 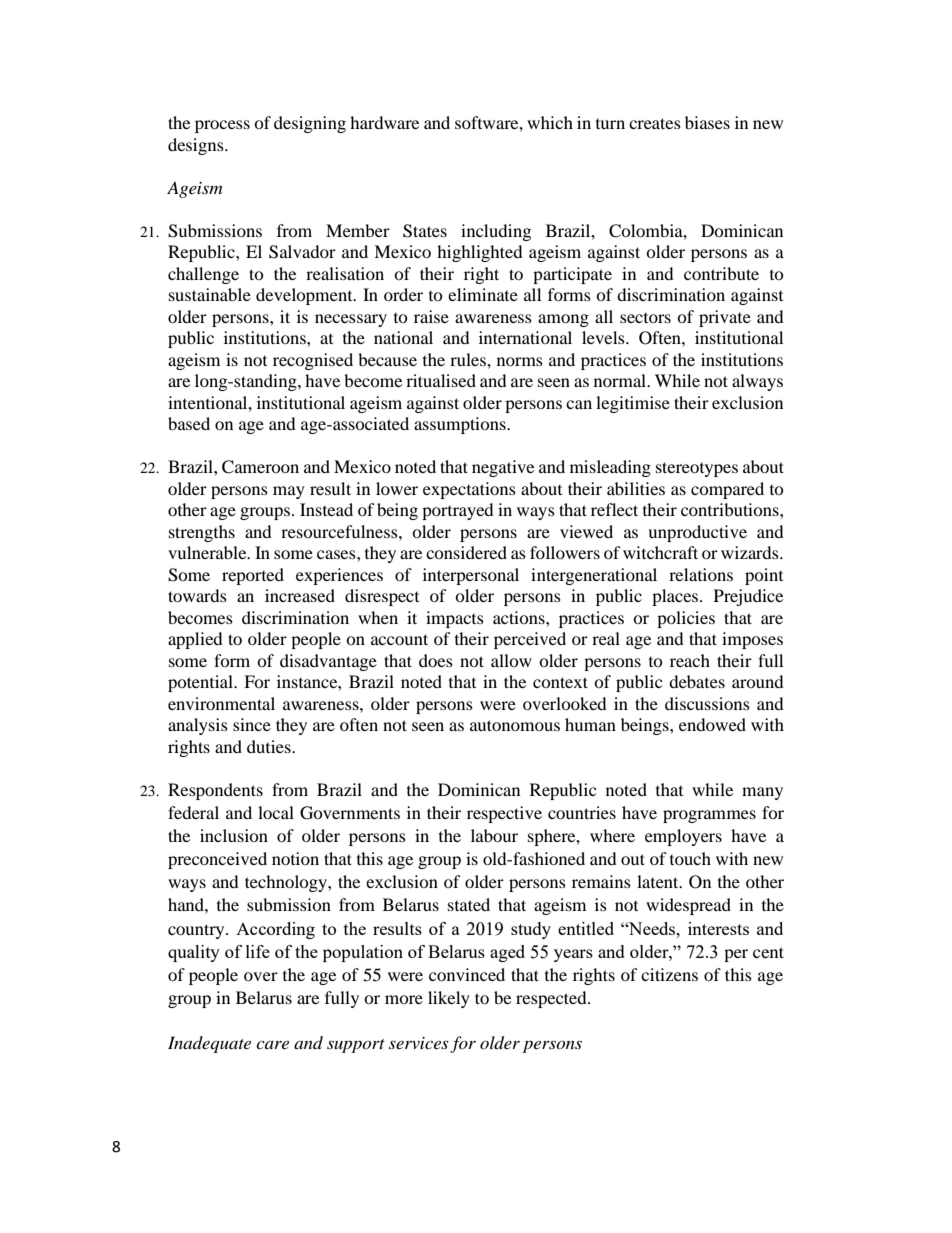 I want to click on which, so click(x=550, y=122).
